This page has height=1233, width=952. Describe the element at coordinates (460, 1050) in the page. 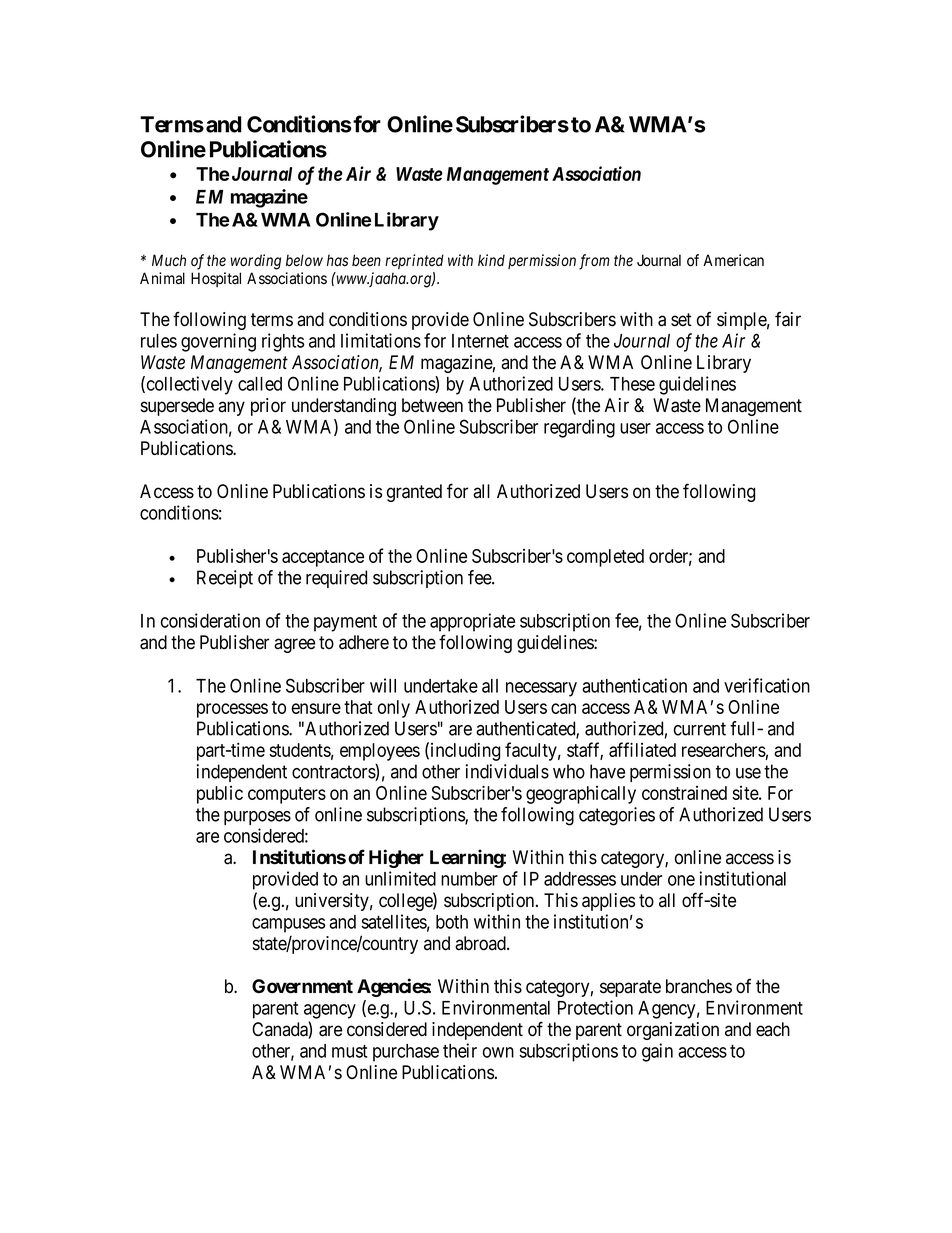

I see `their` at that location.
